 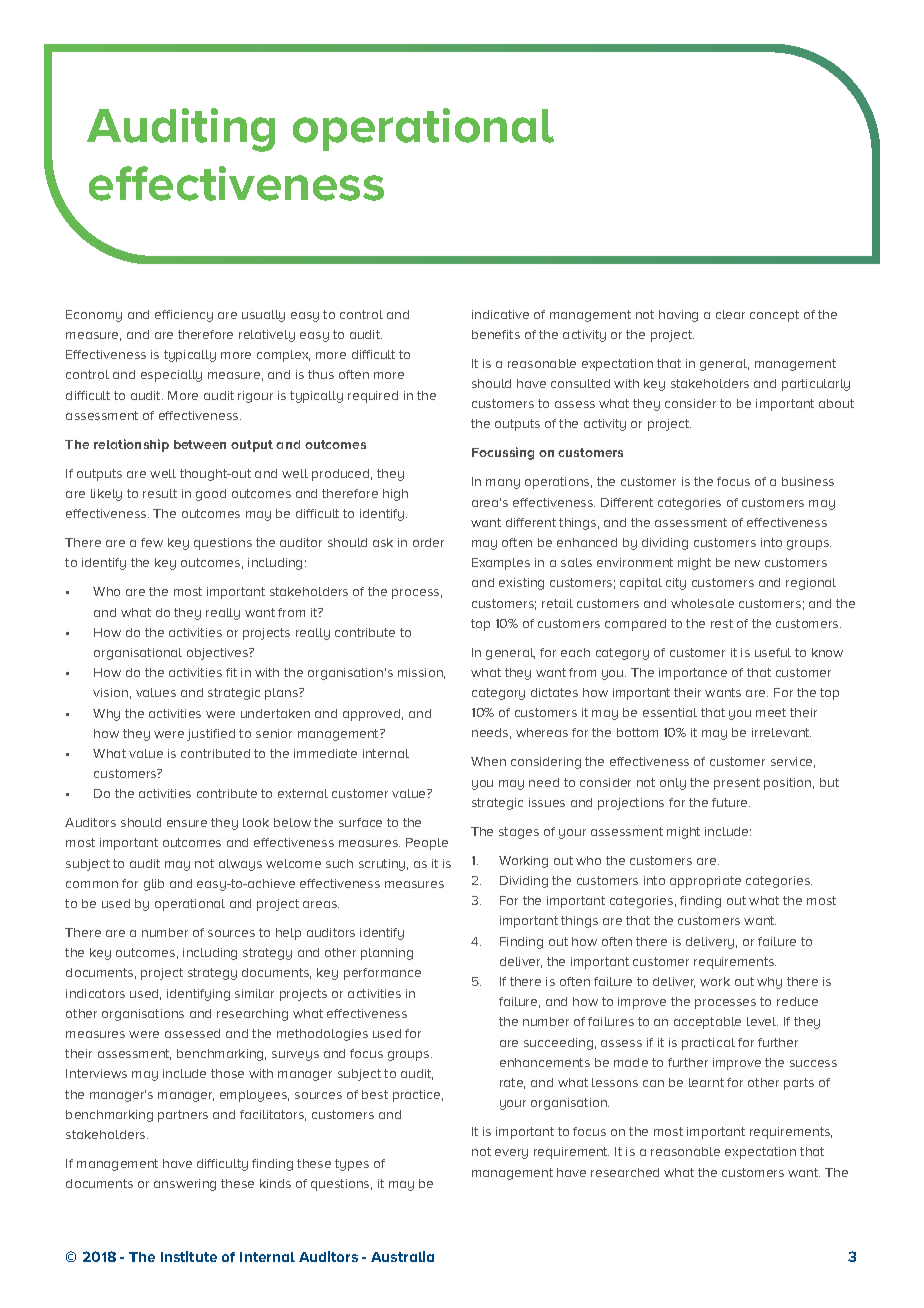 I want to click on glib, so click(x=154, y=885).
